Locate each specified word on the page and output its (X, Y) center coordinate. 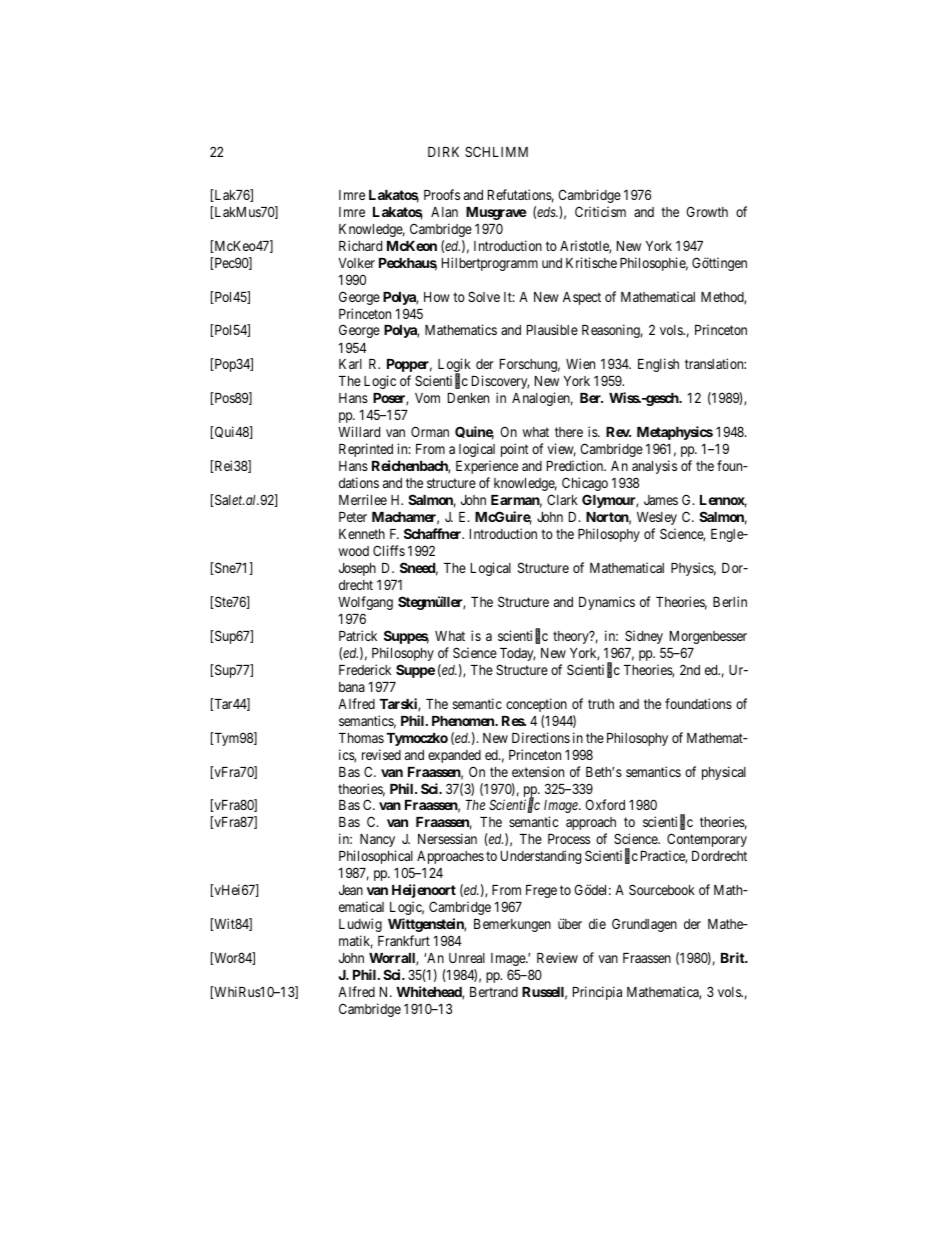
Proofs (442, 194)
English (658, 365)
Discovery (500, 382)
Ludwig (360, 925)
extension (538, 771)
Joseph (357, 569)
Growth (707, 211)
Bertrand (494, 992)
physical (724, 773)
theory (572, 637)
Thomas (361, 738)
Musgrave (496, 213)
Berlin (730, 601)
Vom (427, 398)
